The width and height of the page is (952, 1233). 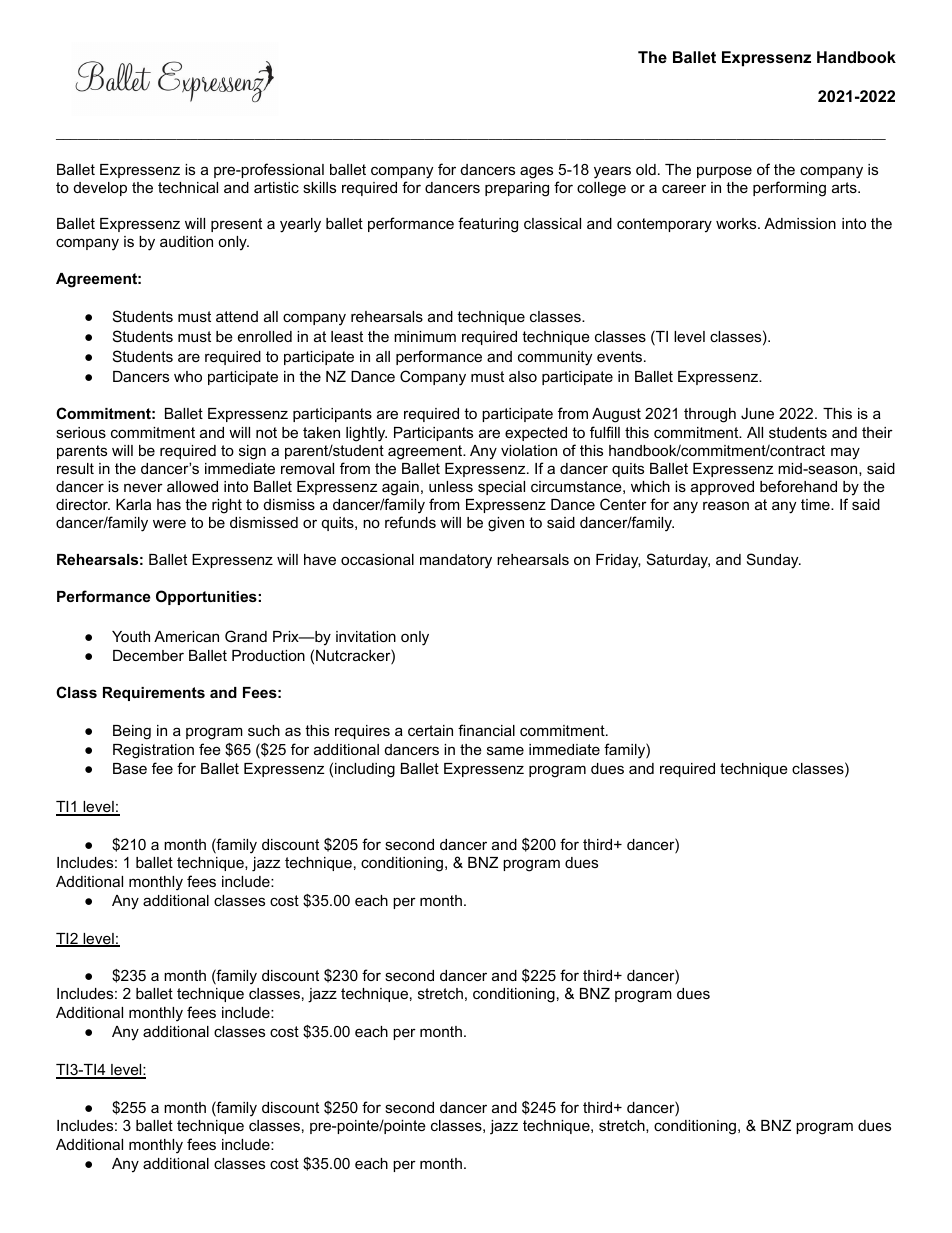 I want to click on Registration, so click(x=153, y=751).
